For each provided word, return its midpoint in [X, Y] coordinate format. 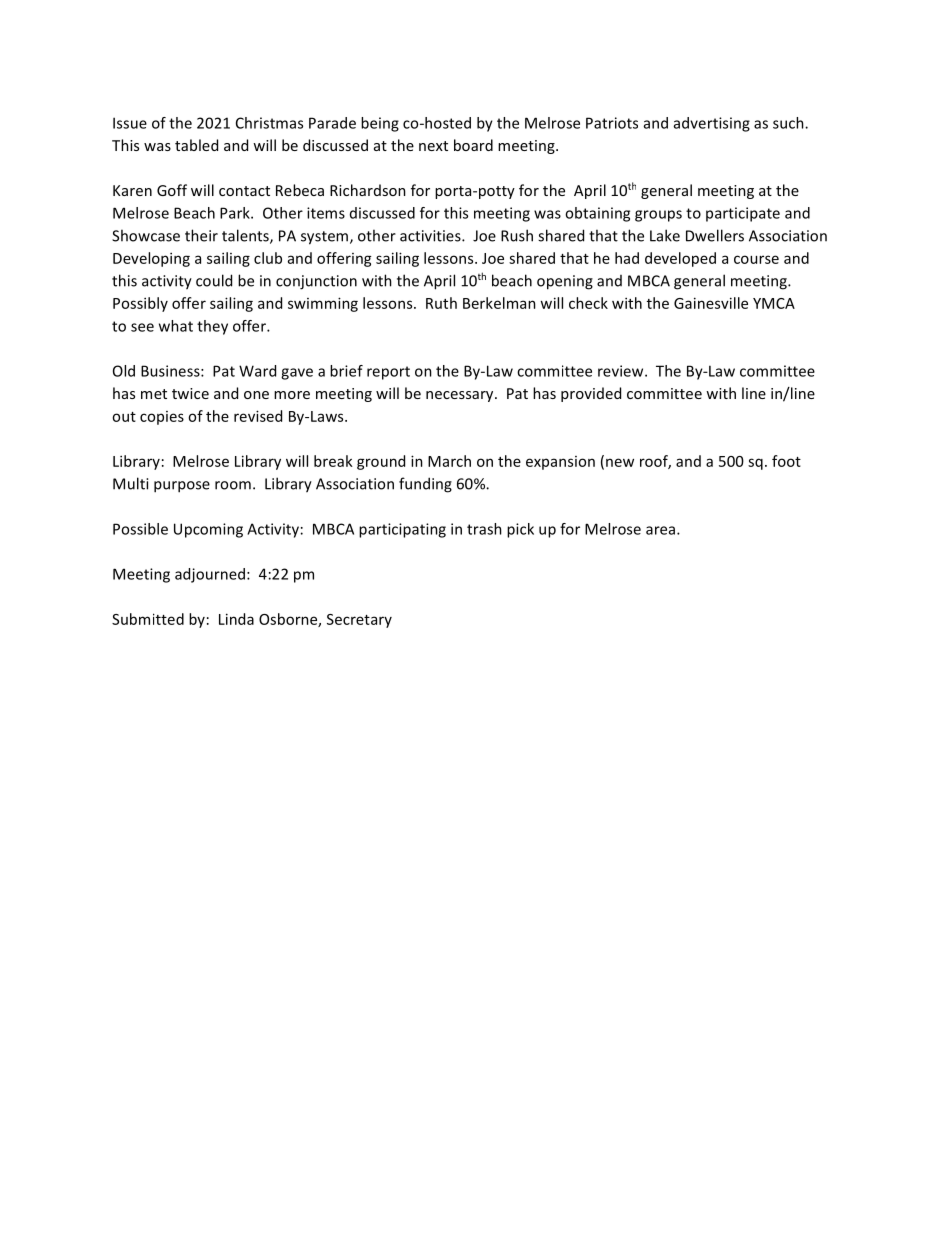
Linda [236, 619]
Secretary [359, 621]
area [662, 530]
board [473, 145]
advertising [712, 124]
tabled [196, 145]
